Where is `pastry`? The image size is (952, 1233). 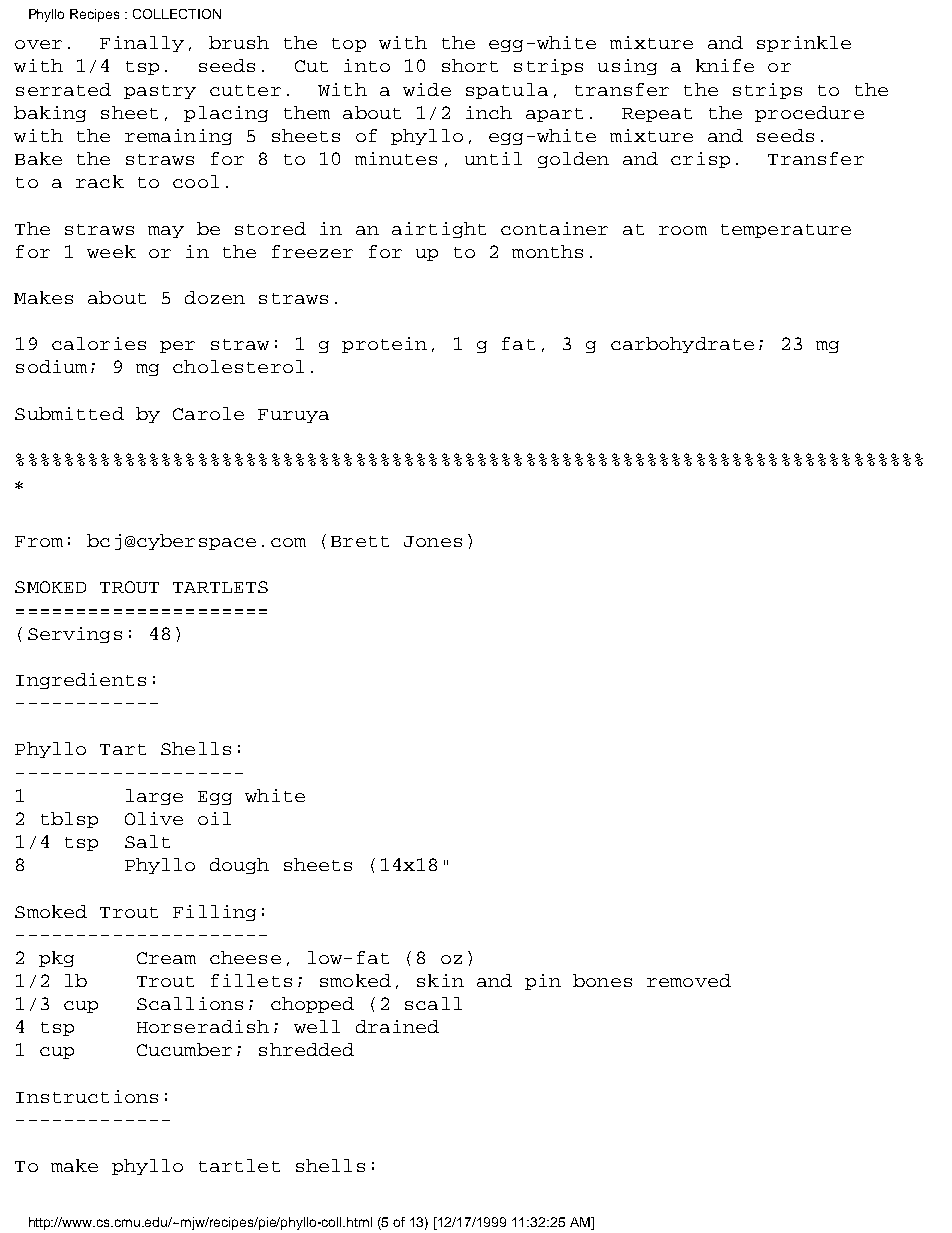 pastry is located at coordinates (160, 92).
